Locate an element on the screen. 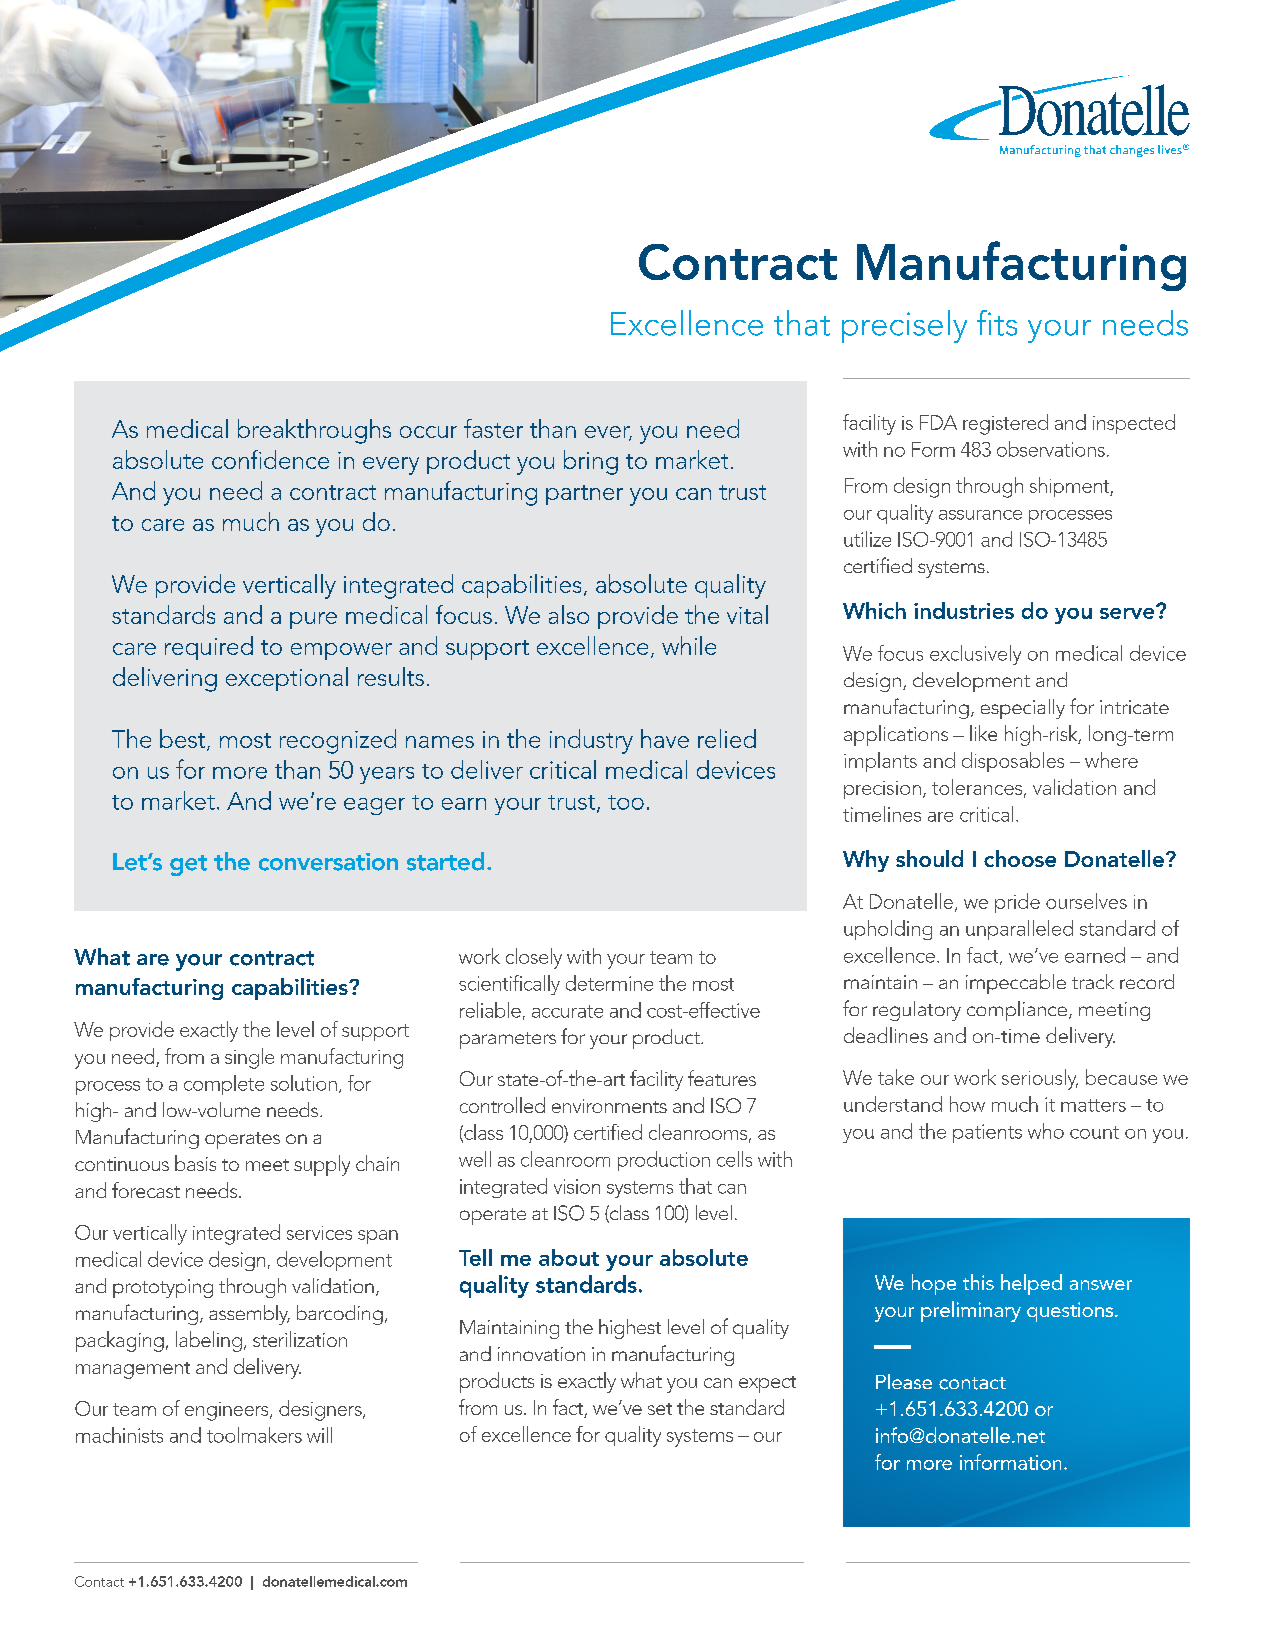 The height and width of the screenshot is (1636, 1264). engineers is located at coordinates (228, 1411).
